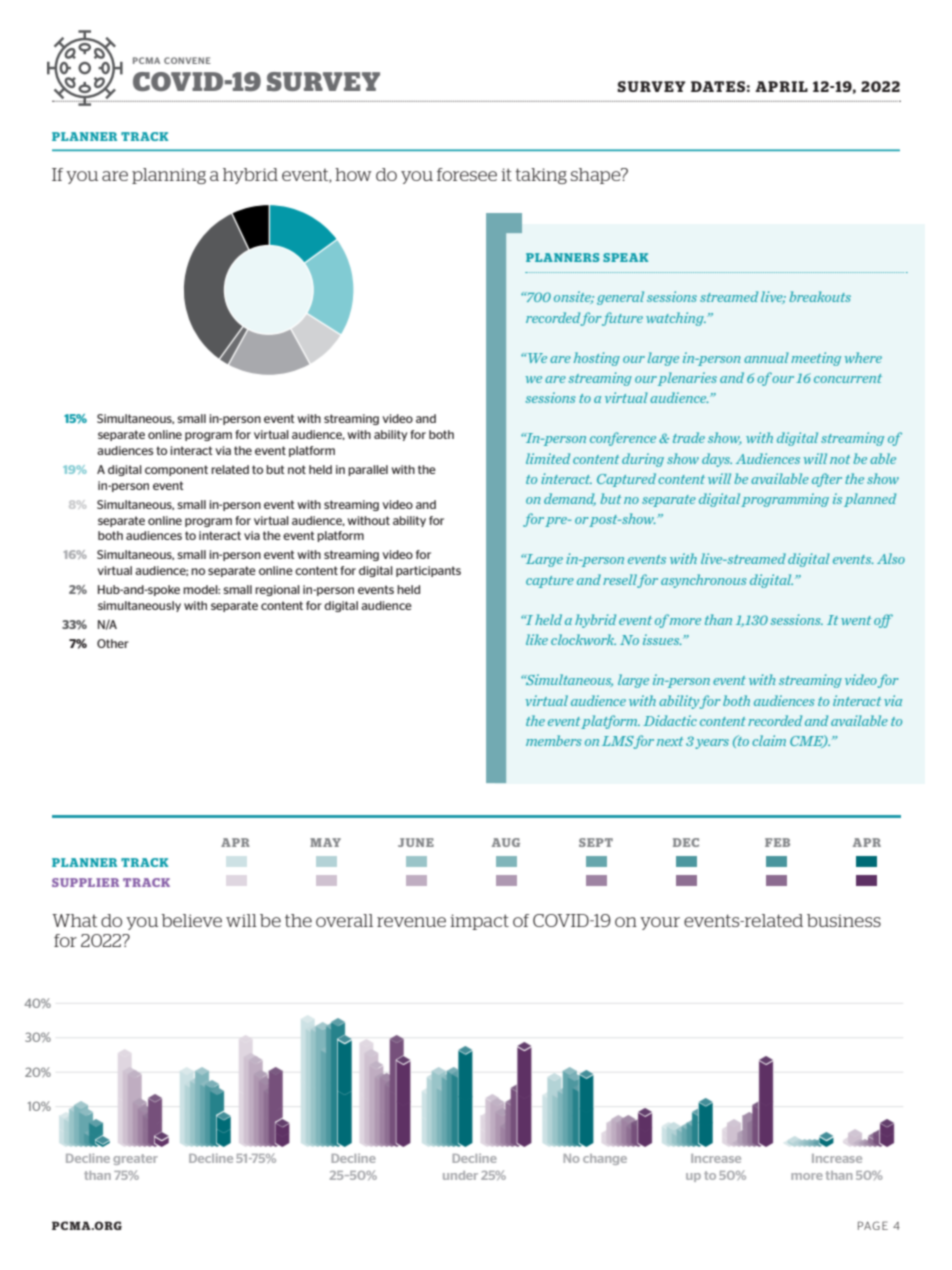 The height and width of the page is (1270, 952). What do you see at coordinates (187, 60) in the page?
I see `convene` at bounding box center [187, 60].
